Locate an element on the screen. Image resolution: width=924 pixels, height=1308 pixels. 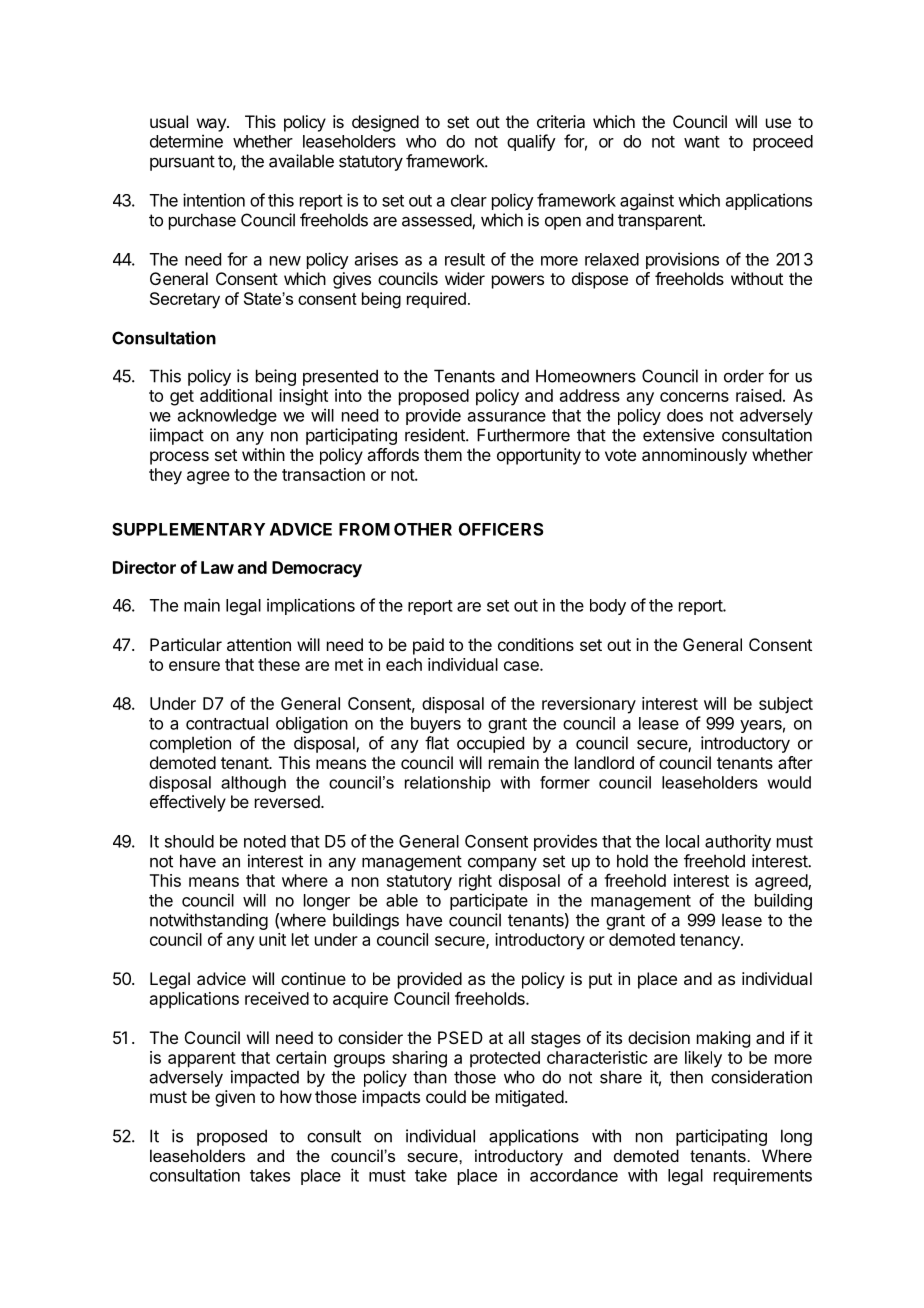
assurance is located at coordinates (507, 417).
